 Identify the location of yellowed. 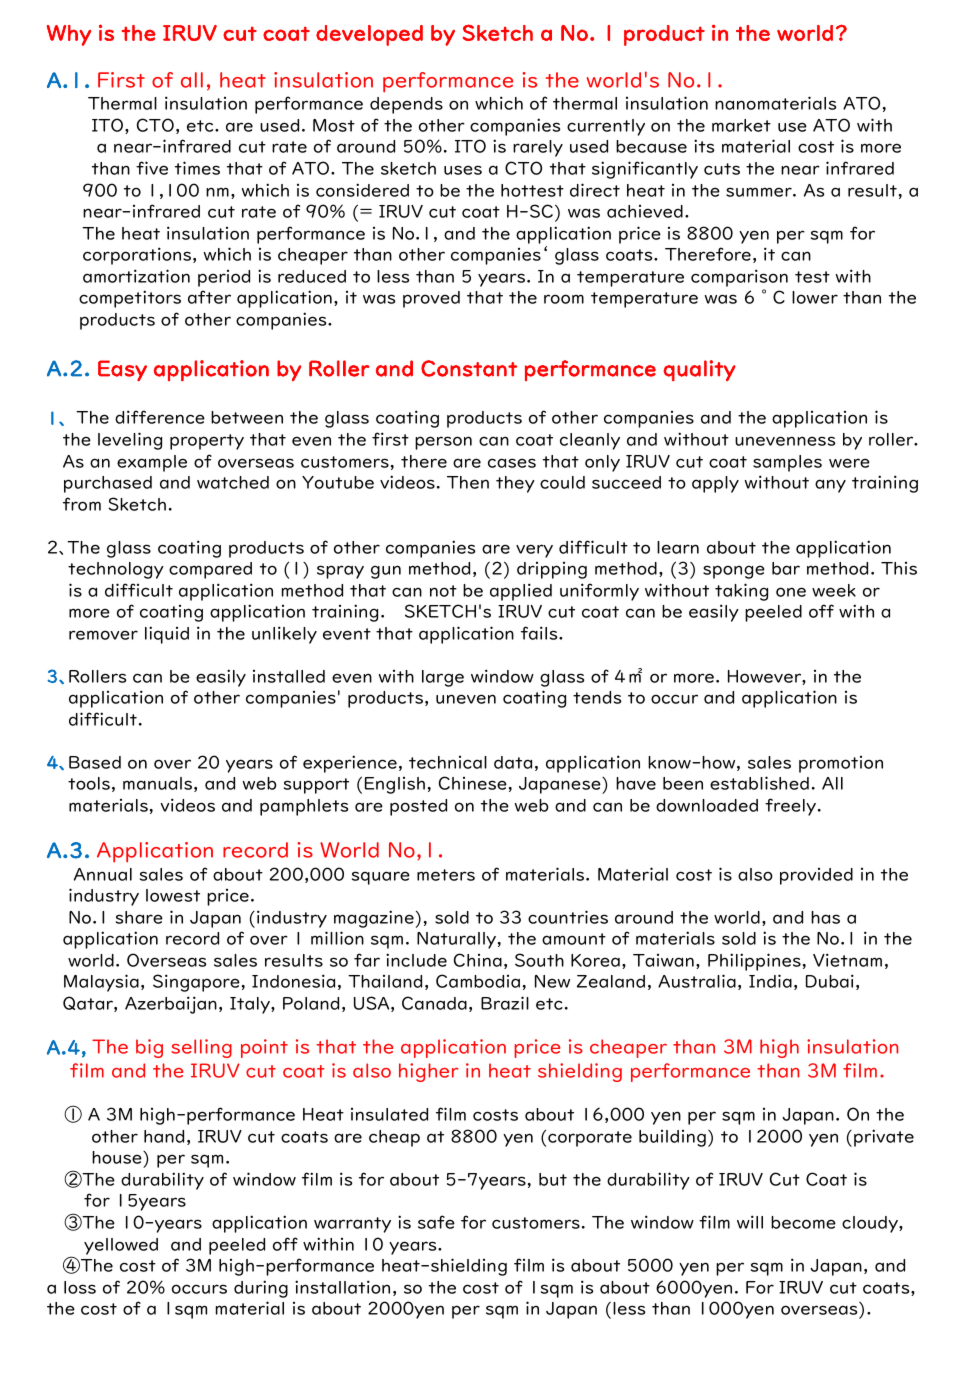
(121, 1246).
